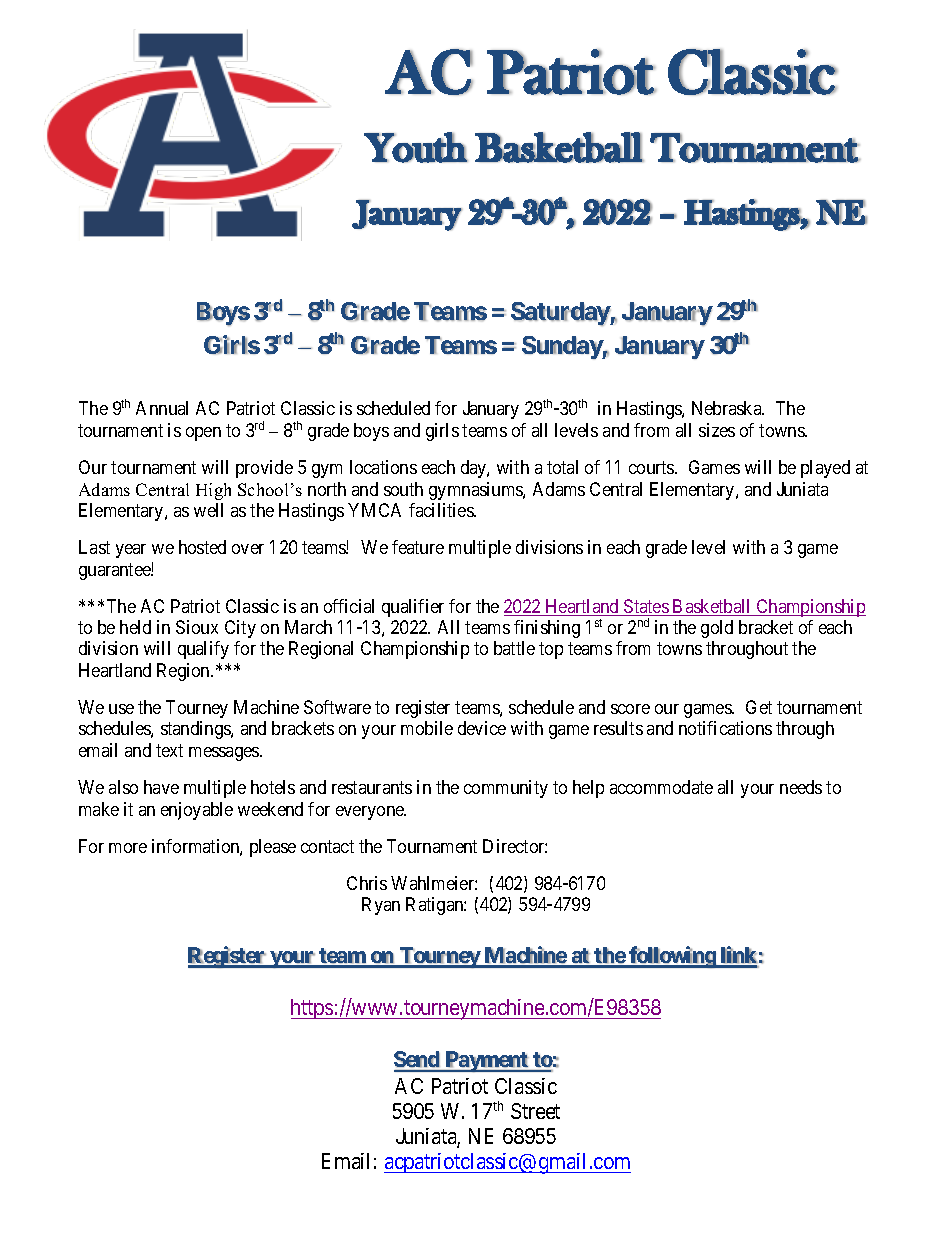  What do you see at coordinates (197, 811) in the screenshot?
I see `enjoyable` at bounding box center [197, 811].
